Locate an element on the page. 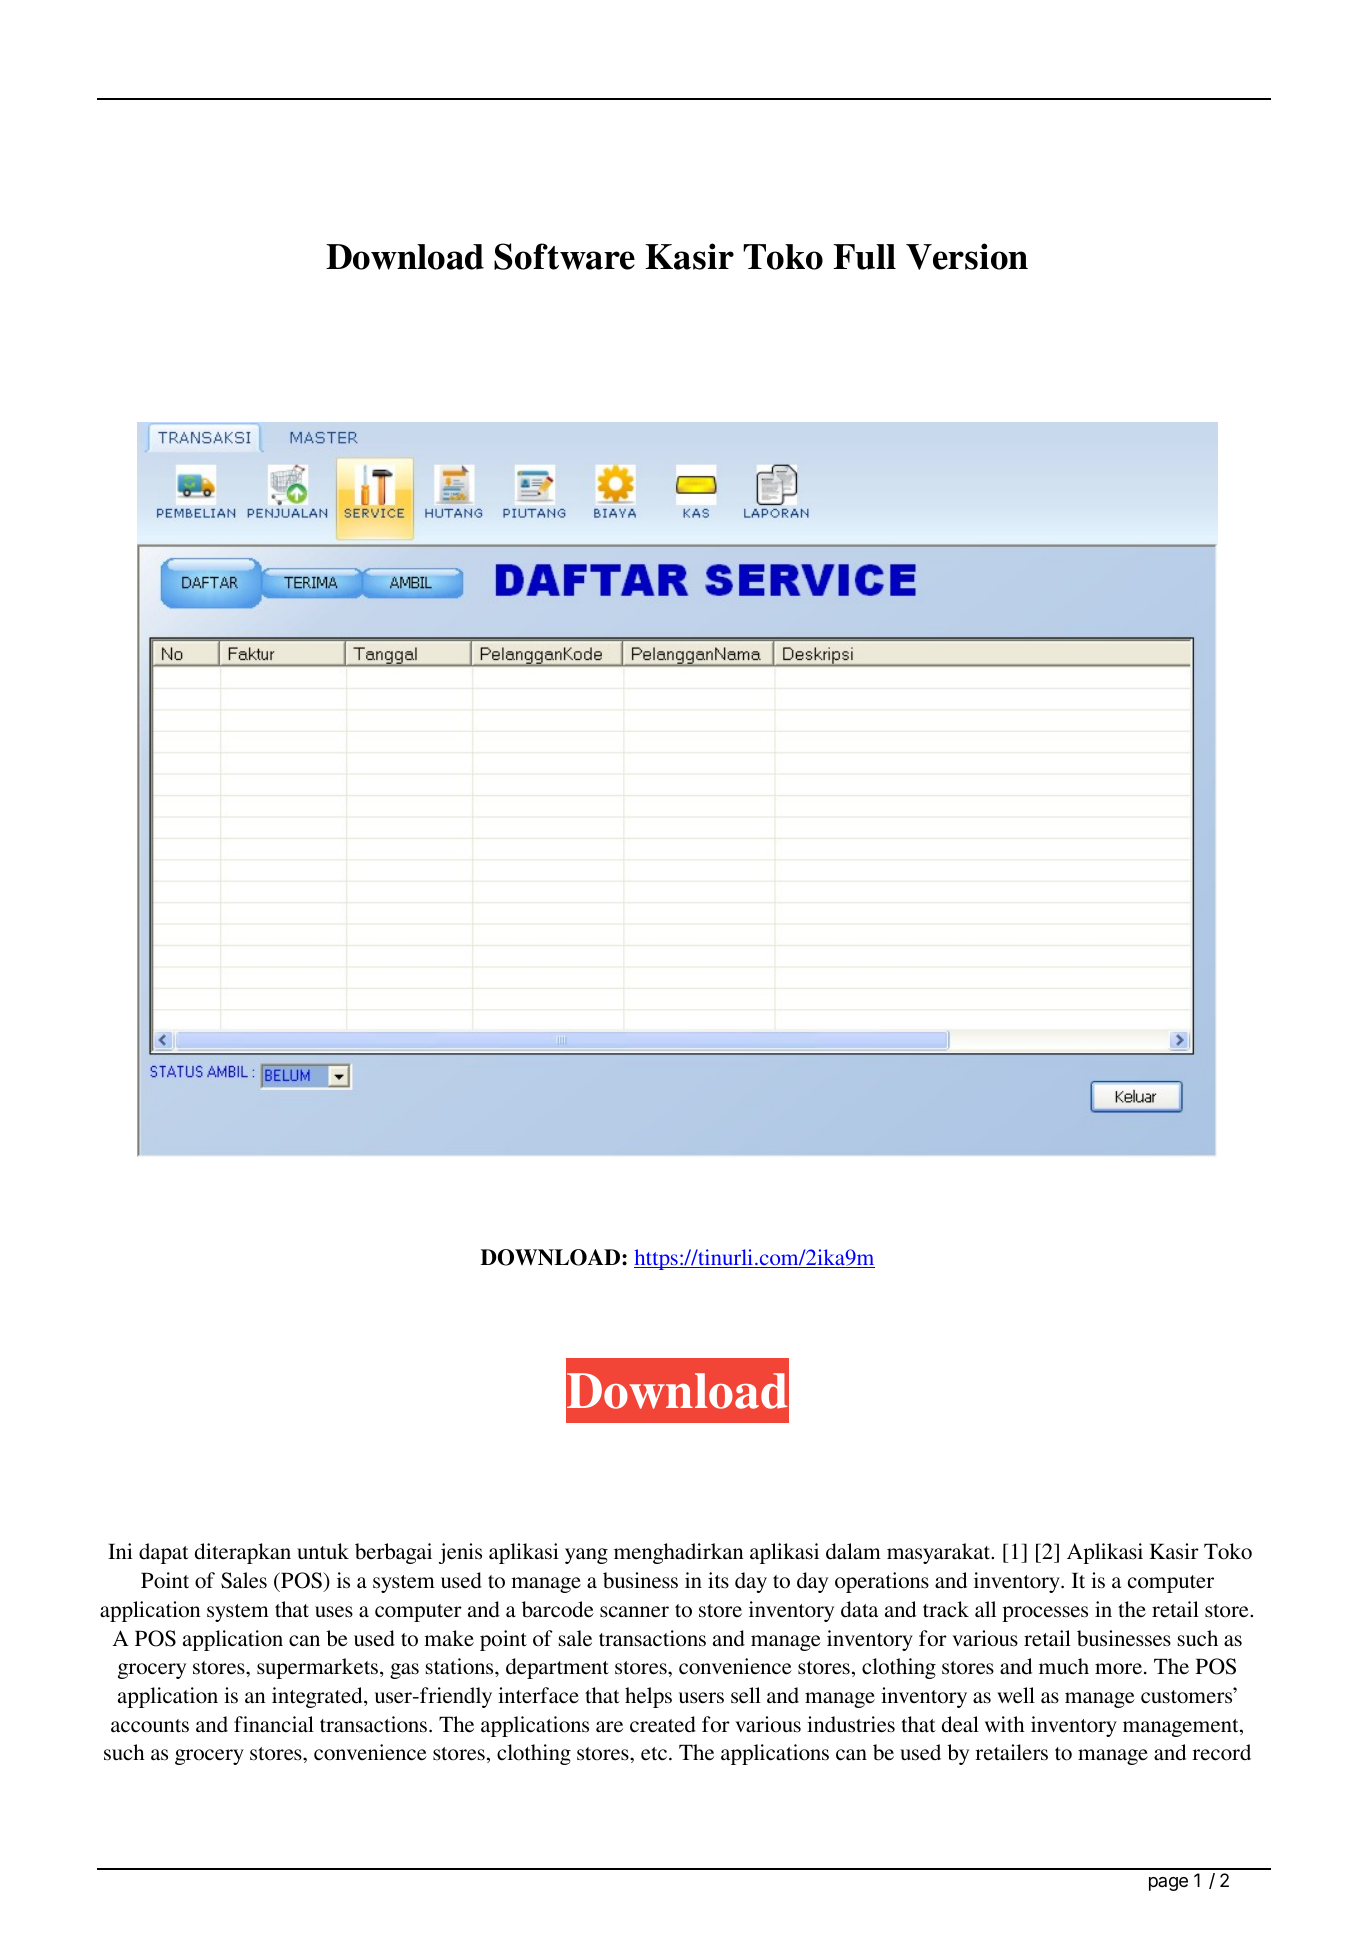 This image has height=1934, width=1368. etc is located at coordinates (654, 1754).
